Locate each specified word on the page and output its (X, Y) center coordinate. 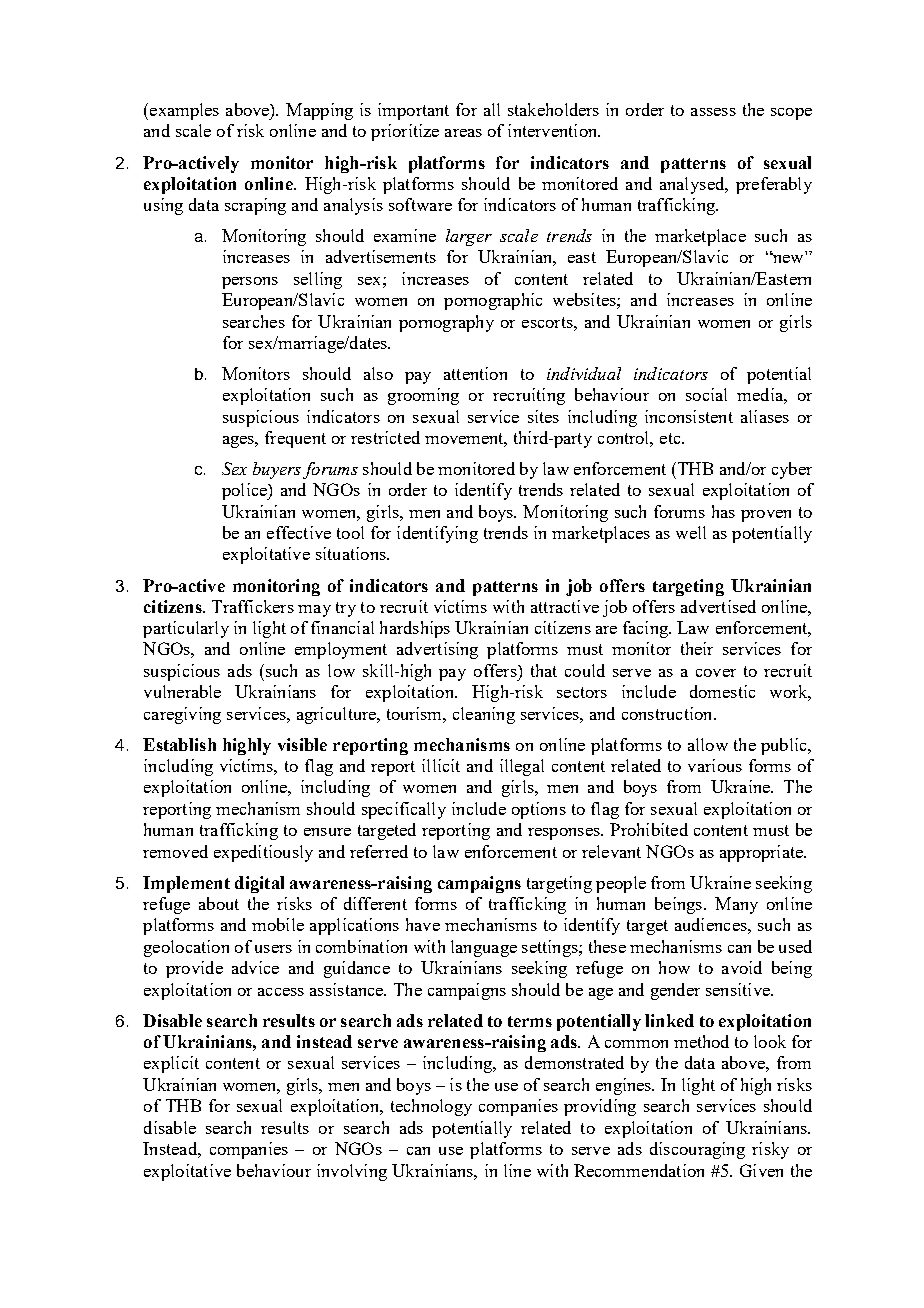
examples (184, 111)
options (539, 810)
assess (713, 112)
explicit (171, 1064)
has (723, 511)
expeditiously (263, 853)
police (245, 491)
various (715, 765)
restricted (385, 437)
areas (463, 133)
